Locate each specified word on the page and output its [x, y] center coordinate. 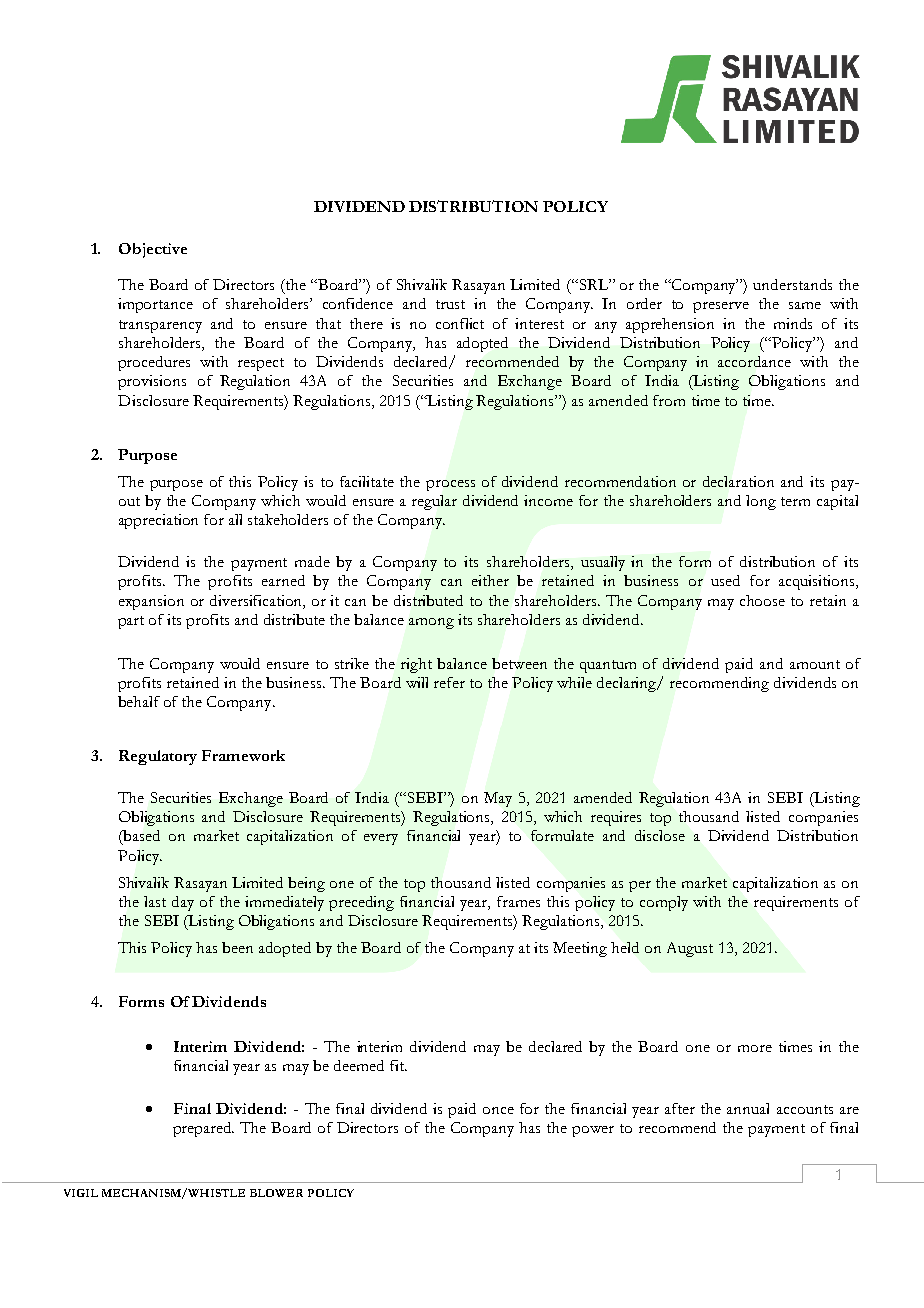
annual [748, 1108]
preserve [721, 307]
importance [155, 305]
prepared [203, 1129]
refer [449, 682]
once [498, 1110]
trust [450, 304]
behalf [139, 701]
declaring [628, 684]
